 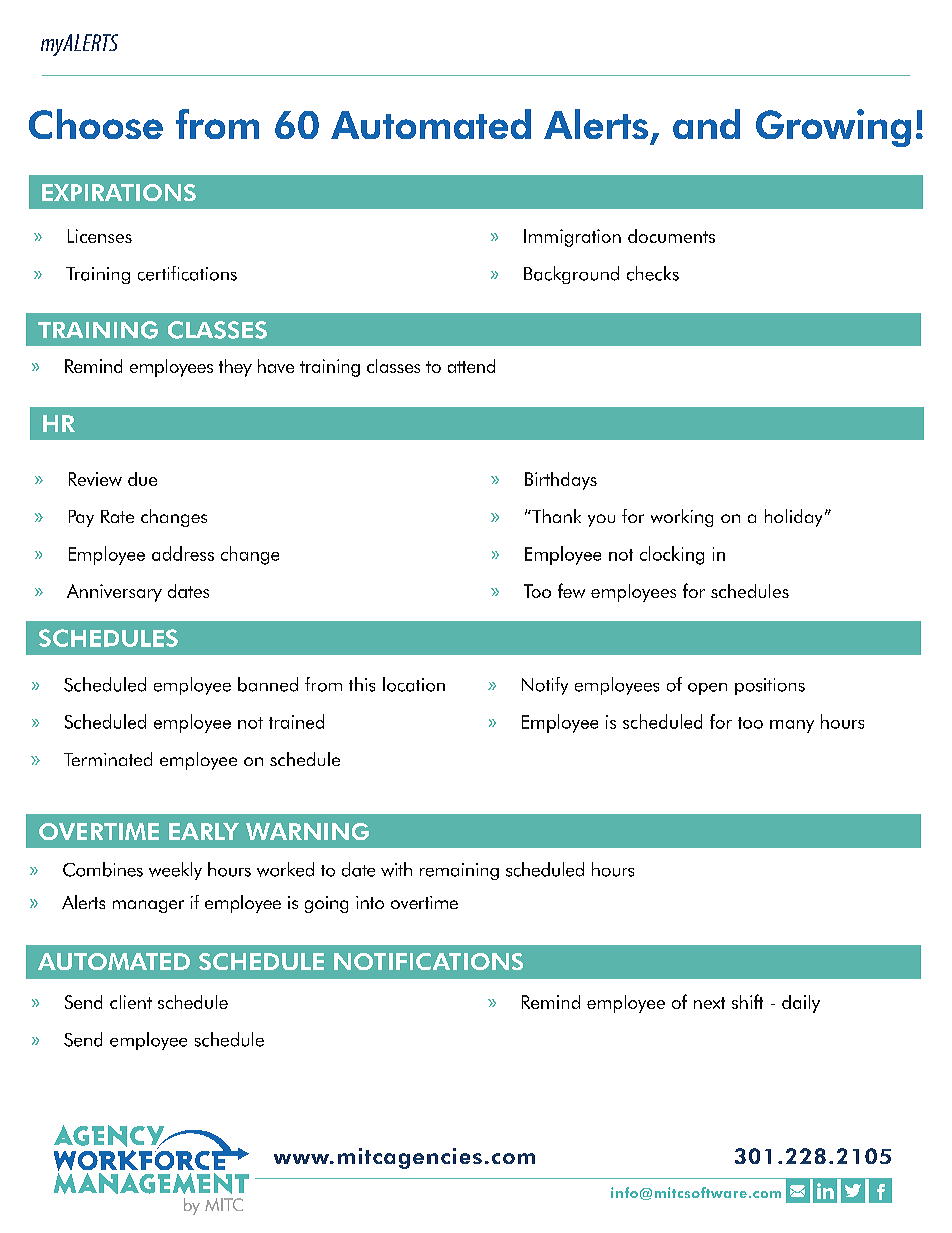 I want to click on shift, so click(x=747, y=1001).
